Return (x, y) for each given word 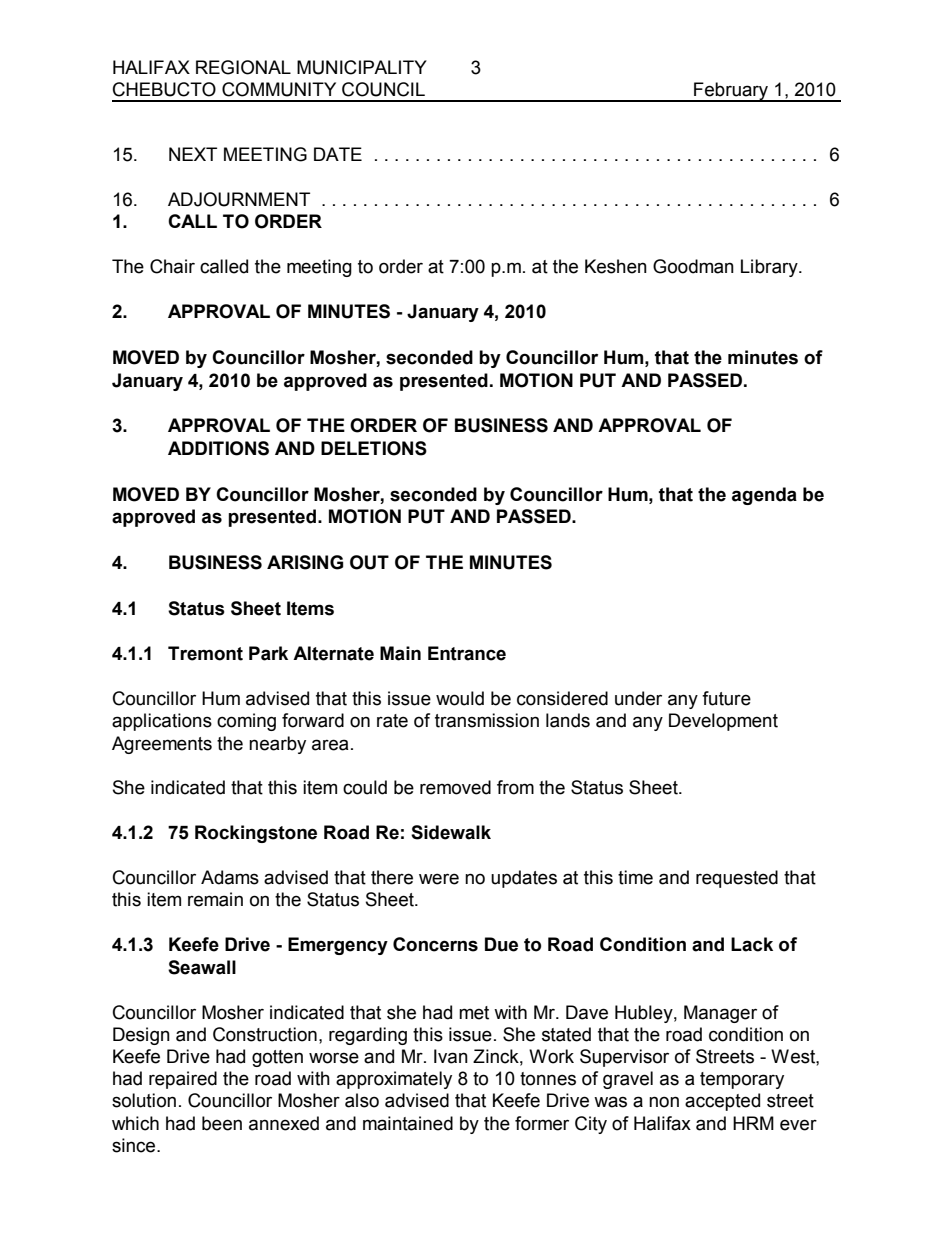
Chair (172, 266)
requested (737, 879)
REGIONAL (243, 67)
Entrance (467, 653)
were (439, 879)
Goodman (693, 266)
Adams (230, 877)
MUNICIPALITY (362, 67)
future (726, 698)
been (222, 1123)
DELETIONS (374, 448)
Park (268, 653)
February (731, 92)
